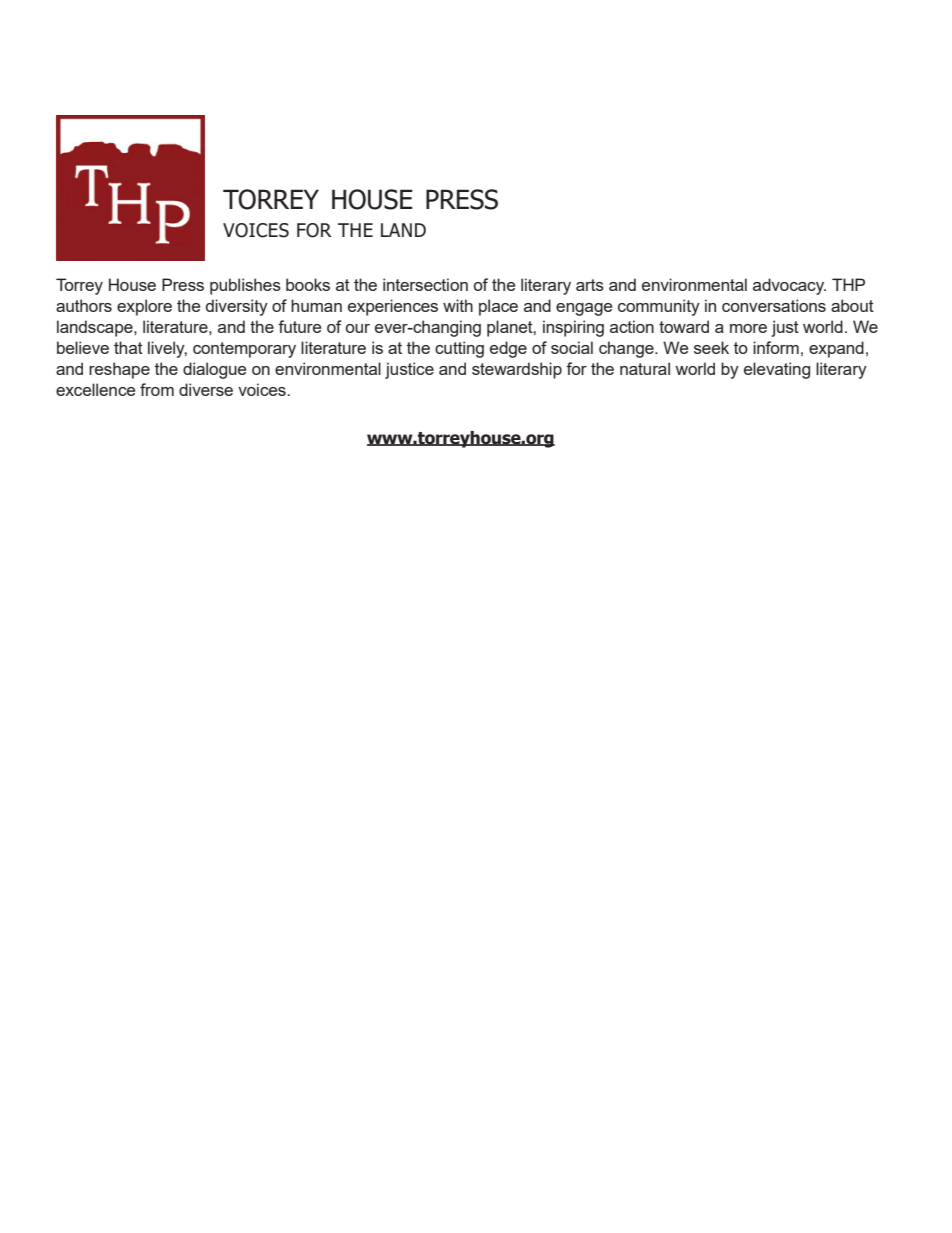  Describe the element at coordinates (245, 286) in the screenshot. I see `publishes` at that location.
